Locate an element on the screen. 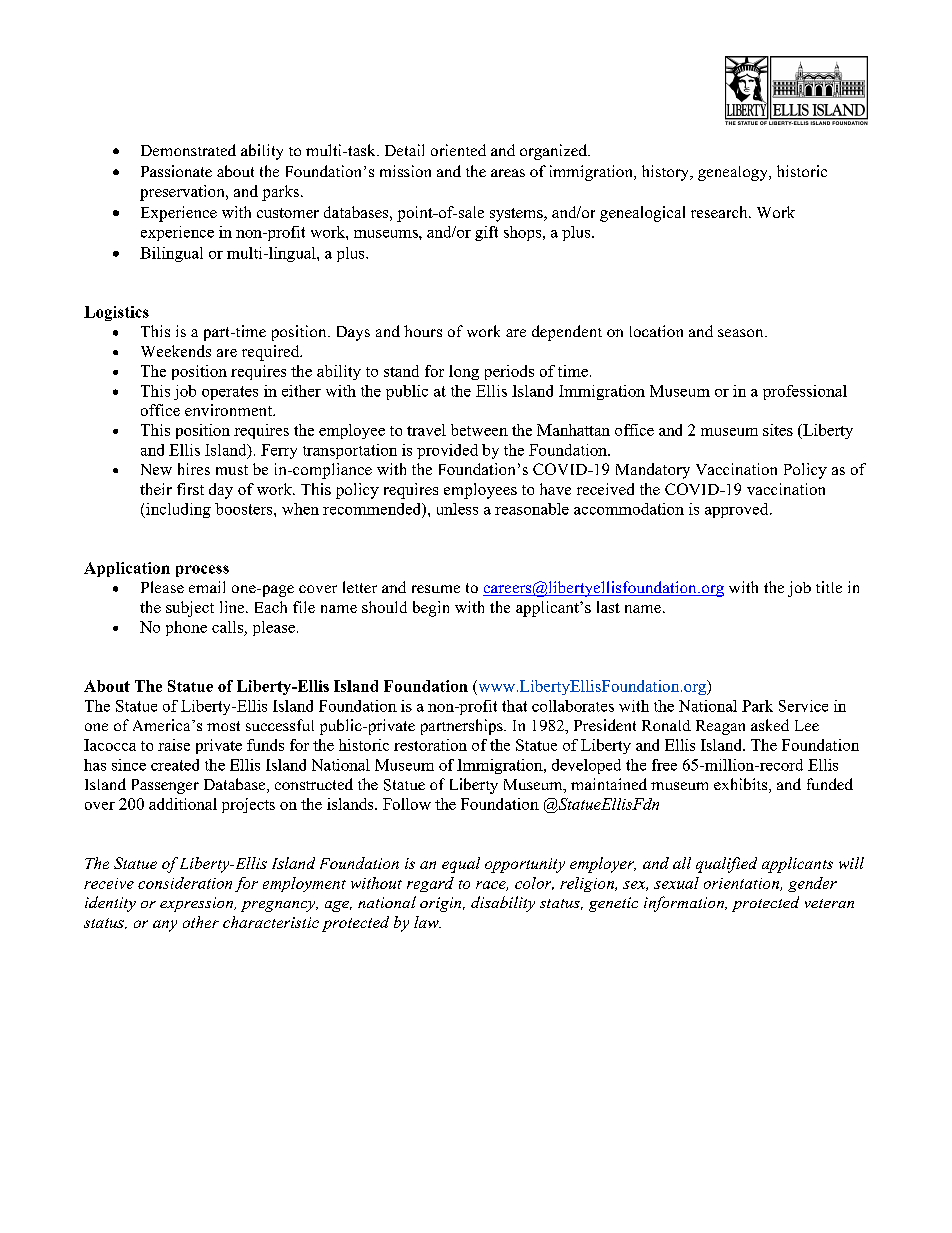  Weekends is located at coordinates (176, 351).
